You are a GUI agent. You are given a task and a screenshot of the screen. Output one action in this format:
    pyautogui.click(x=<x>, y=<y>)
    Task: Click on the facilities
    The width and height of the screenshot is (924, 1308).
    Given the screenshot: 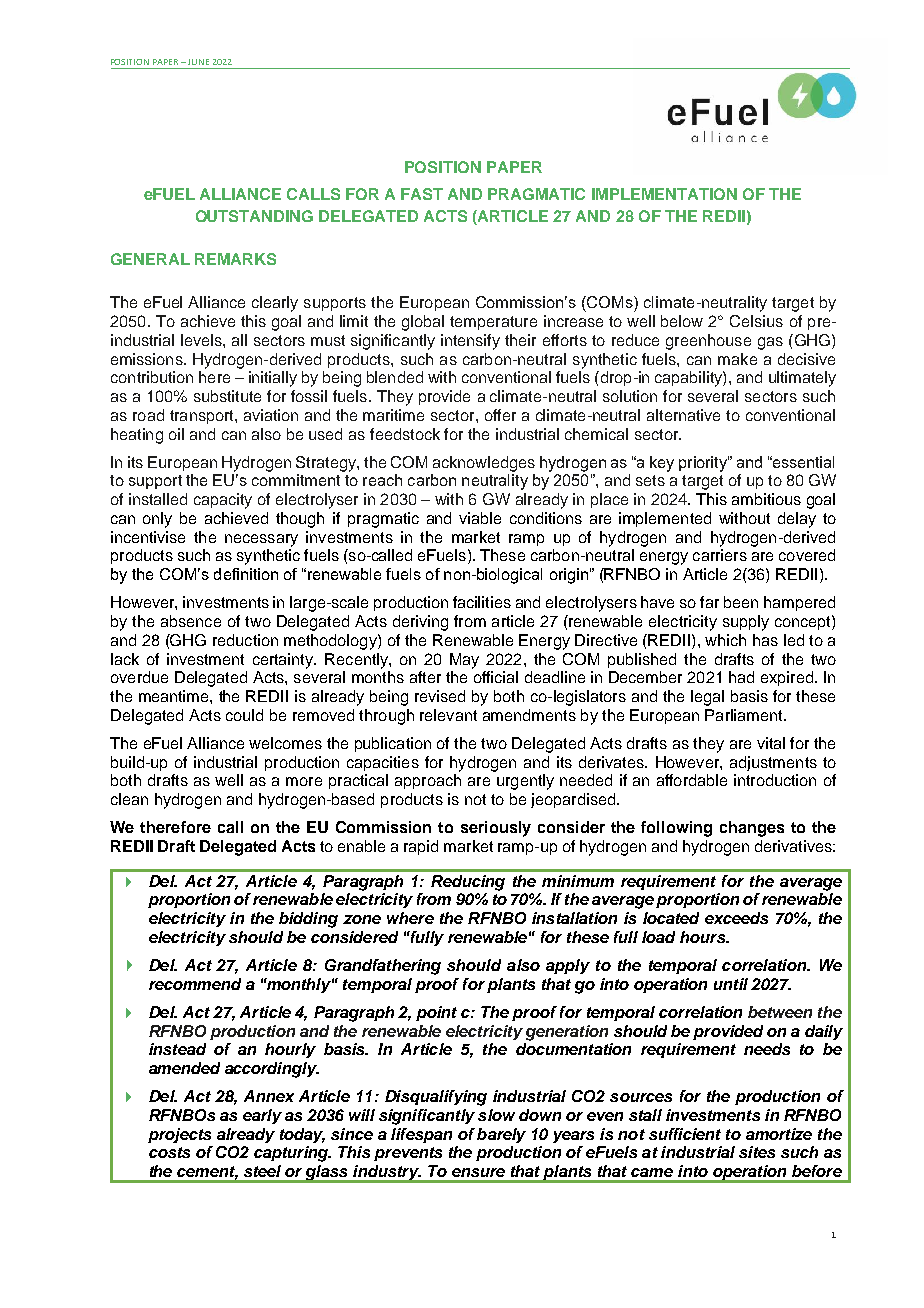 What is the action you would take?
    pyautogui.click(x=482, y=602)
